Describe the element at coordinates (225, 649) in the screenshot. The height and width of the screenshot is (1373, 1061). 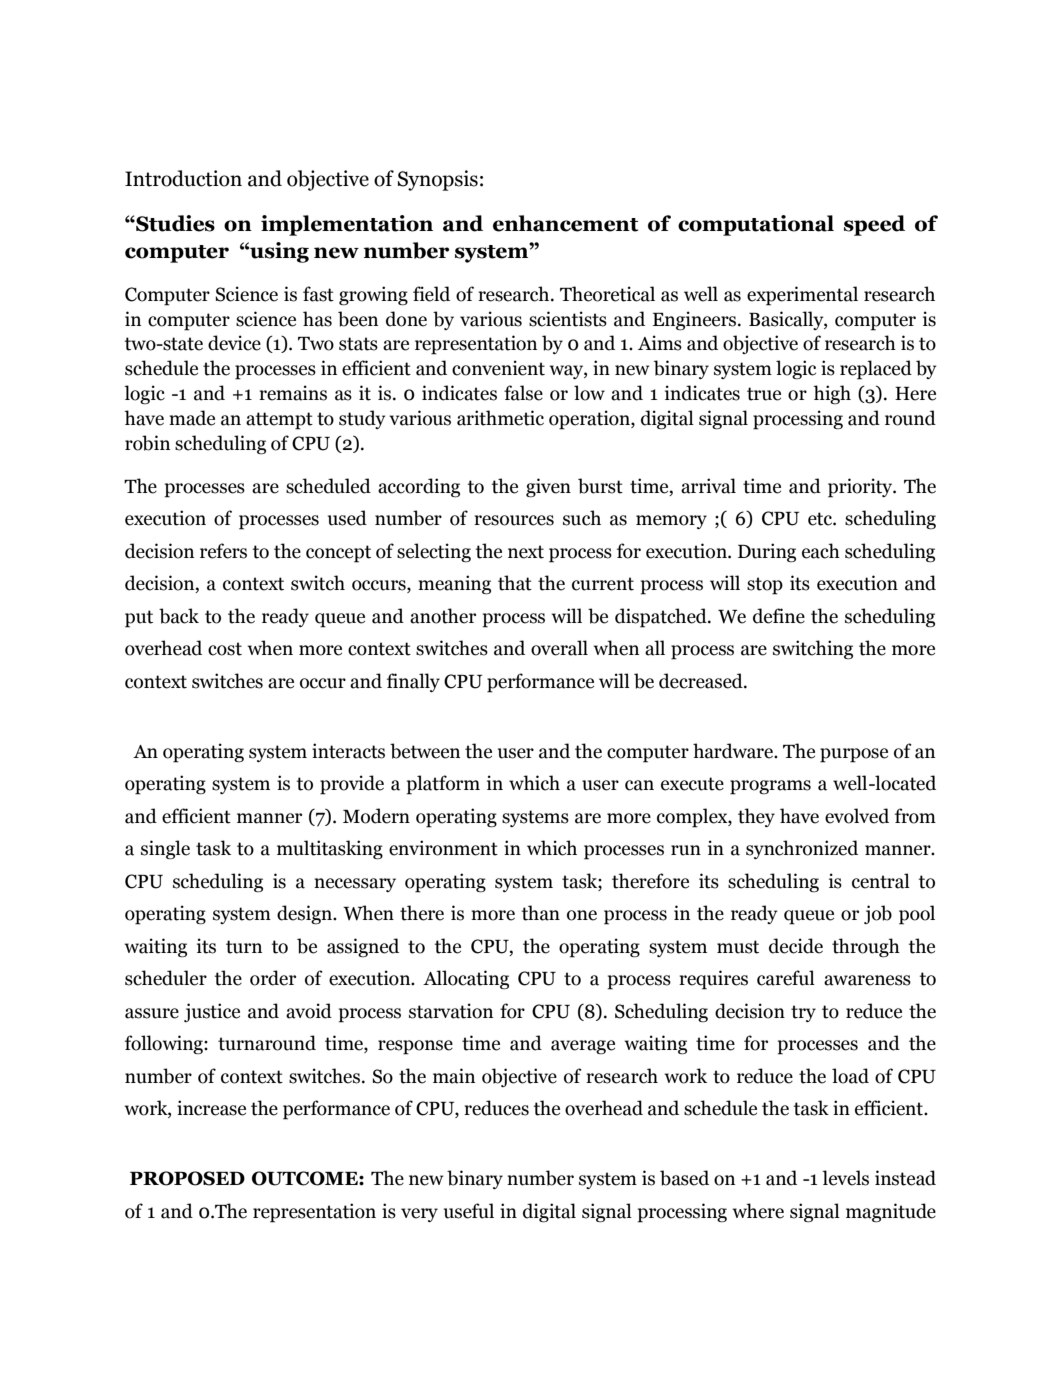
I see `cost` at that location.
